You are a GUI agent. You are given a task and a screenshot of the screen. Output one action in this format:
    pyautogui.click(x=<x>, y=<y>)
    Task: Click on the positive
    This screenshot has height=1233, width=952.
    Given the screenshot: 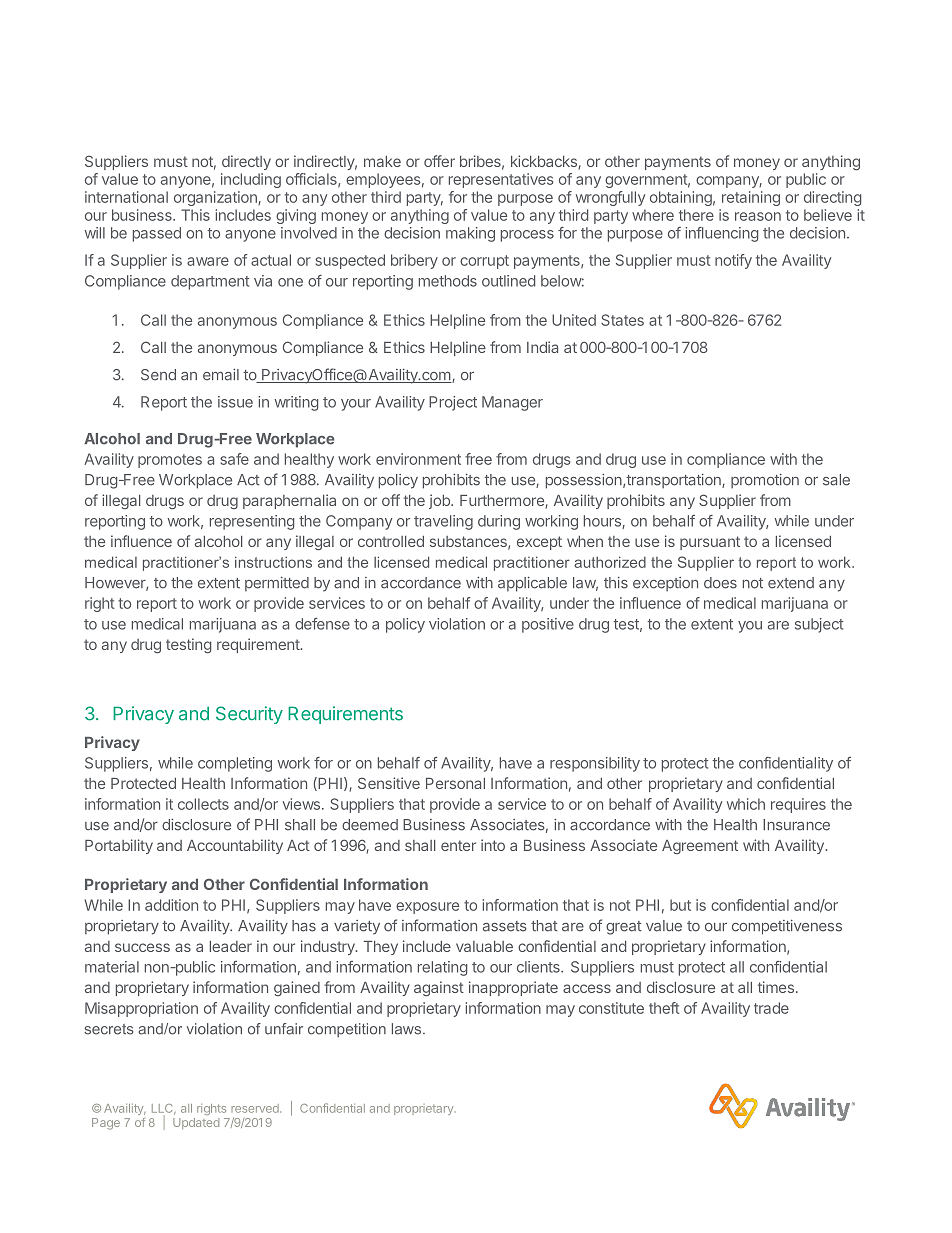 What is the action you would take?
    pyautogui.click(x=548, y=625)
